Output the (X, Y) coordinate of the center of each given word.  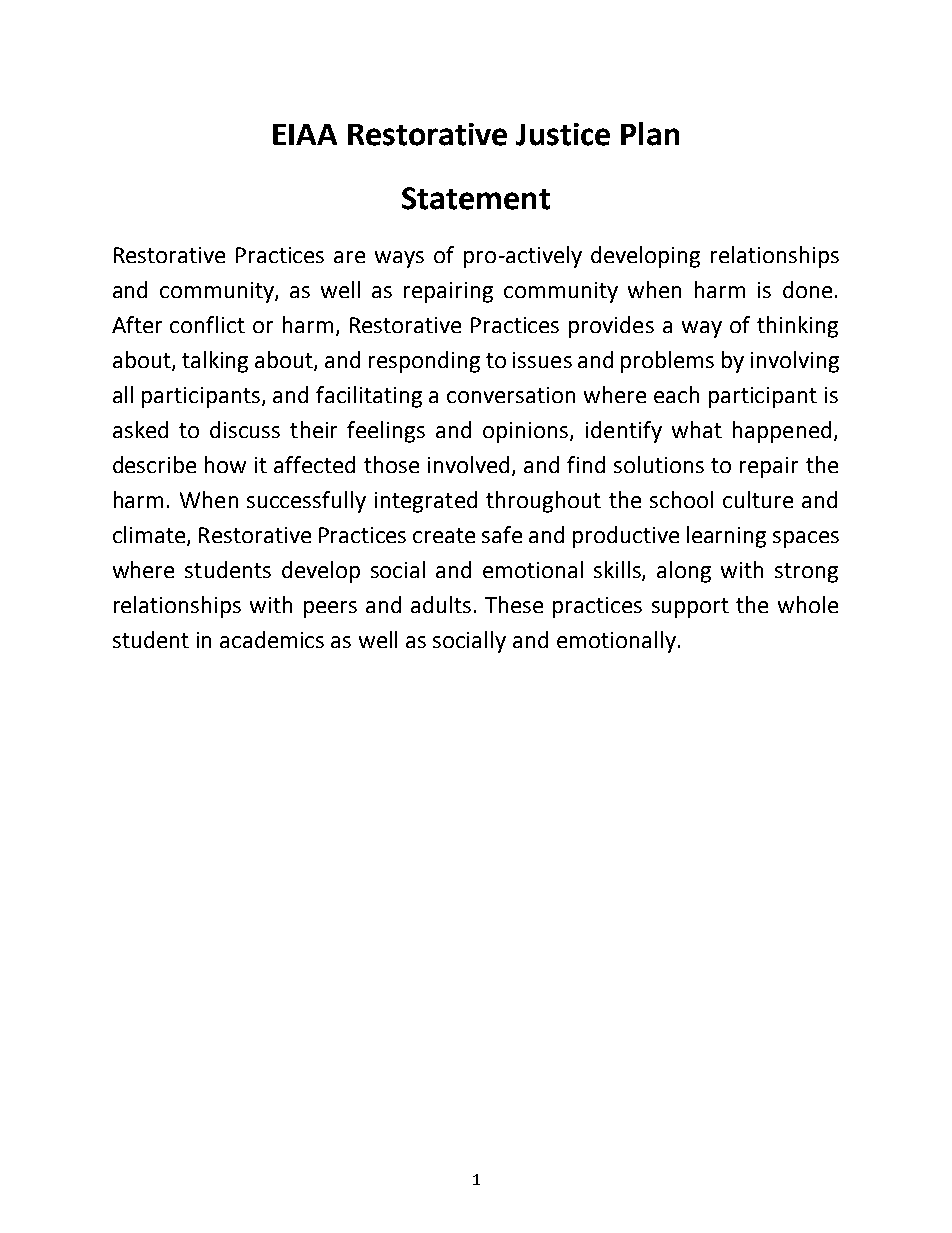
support (690, 608)
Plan (650, 134)
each (676, 394)
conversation (511, 395)
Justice (563, 134)
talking (215, 362)
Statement (476, 198)
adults (441, 604)
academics (272, 639)
